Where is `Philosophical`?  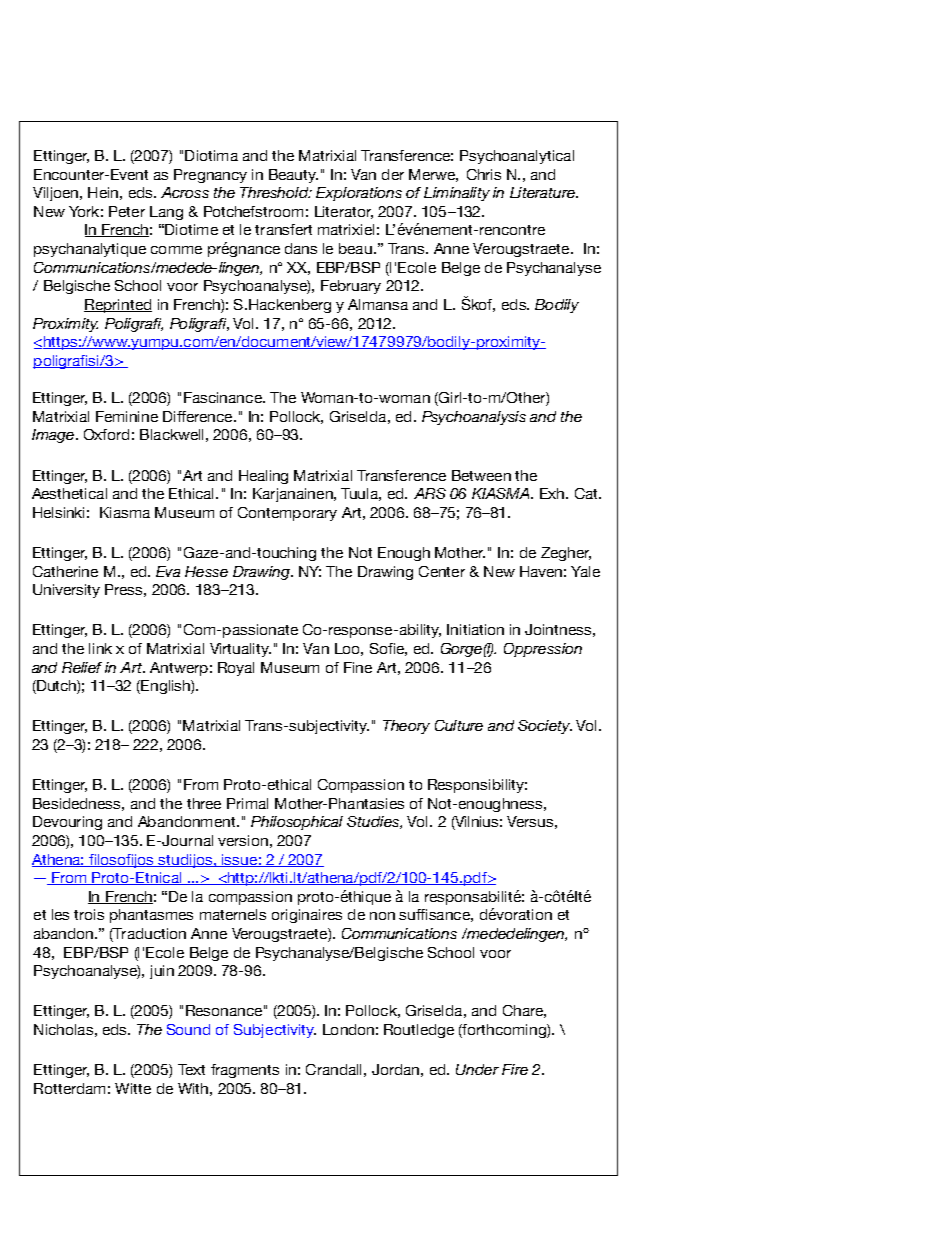 Philosophical is located at coordinates (297, 823).
